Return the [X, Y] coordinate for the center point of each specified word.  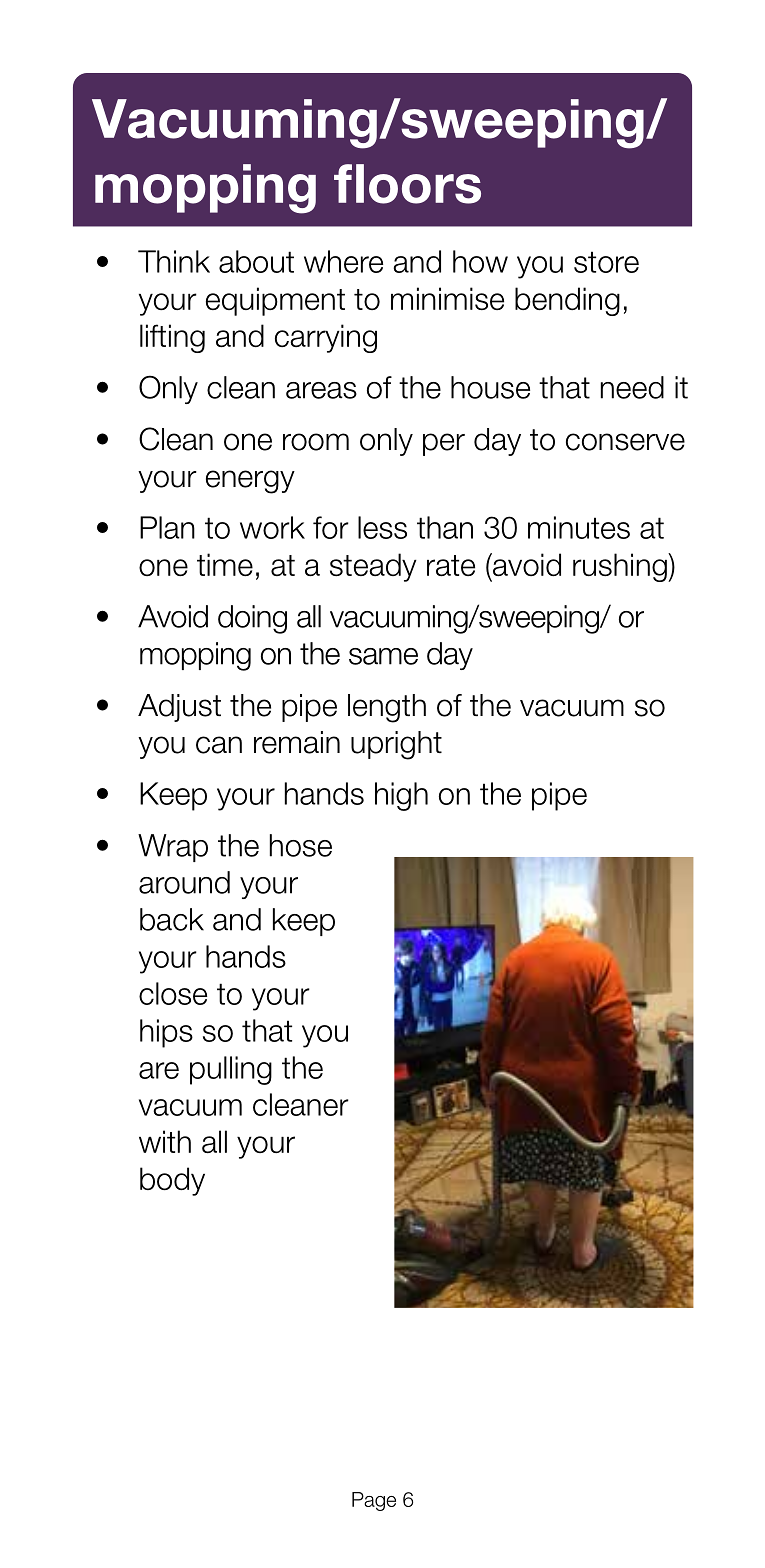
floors [407, 184]
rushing [621, 567]
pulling [231, 1070]
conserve [625, 442]
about [256, 261]
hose [301, 845]
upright [396, 745]
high [401, 796]
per [444, 444]
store [606, 262]
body [172, 1181]
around [184, 882]
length [387, 708]
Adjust [179, 708]
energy [250, 482]
